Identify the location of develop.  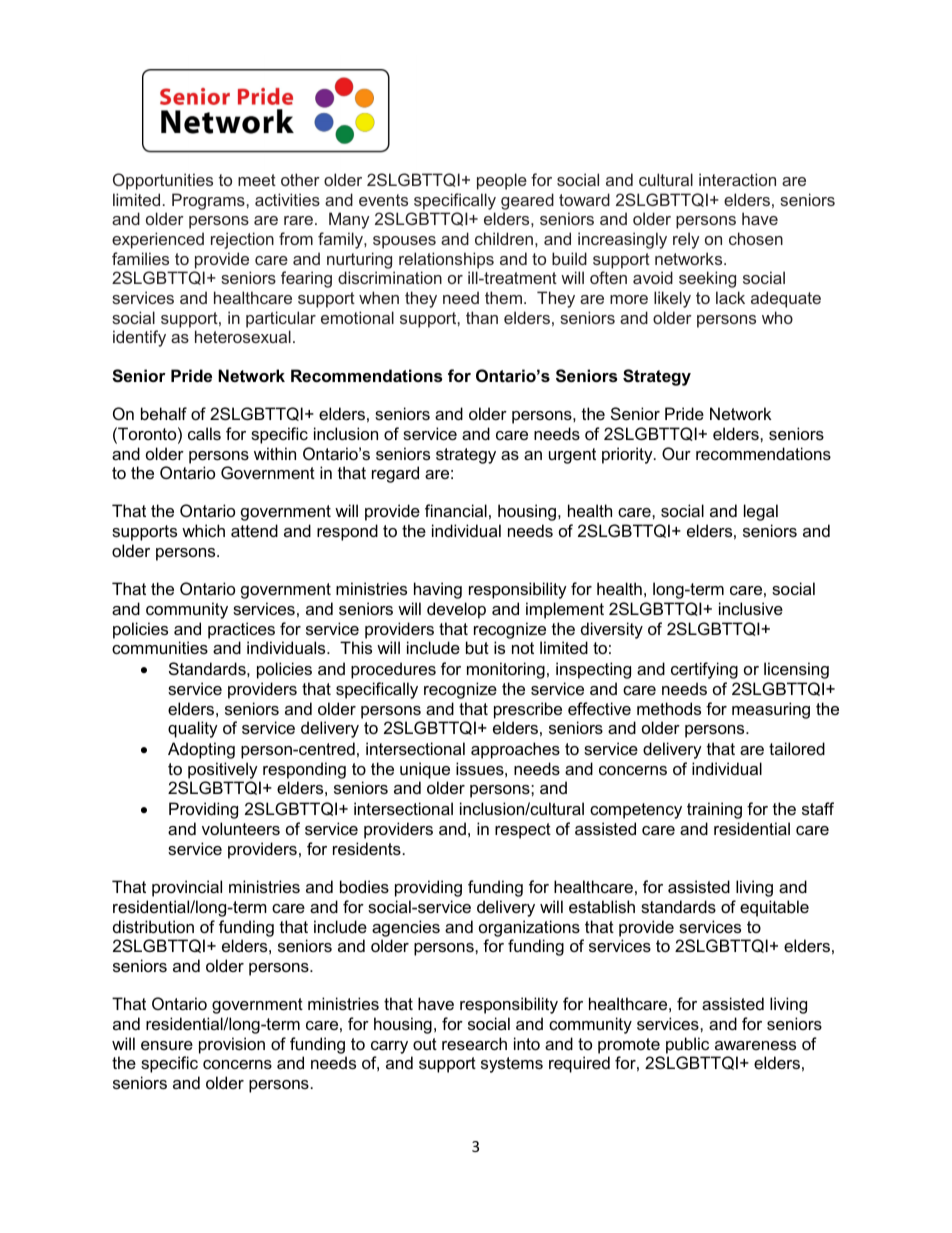
(456, 610).
